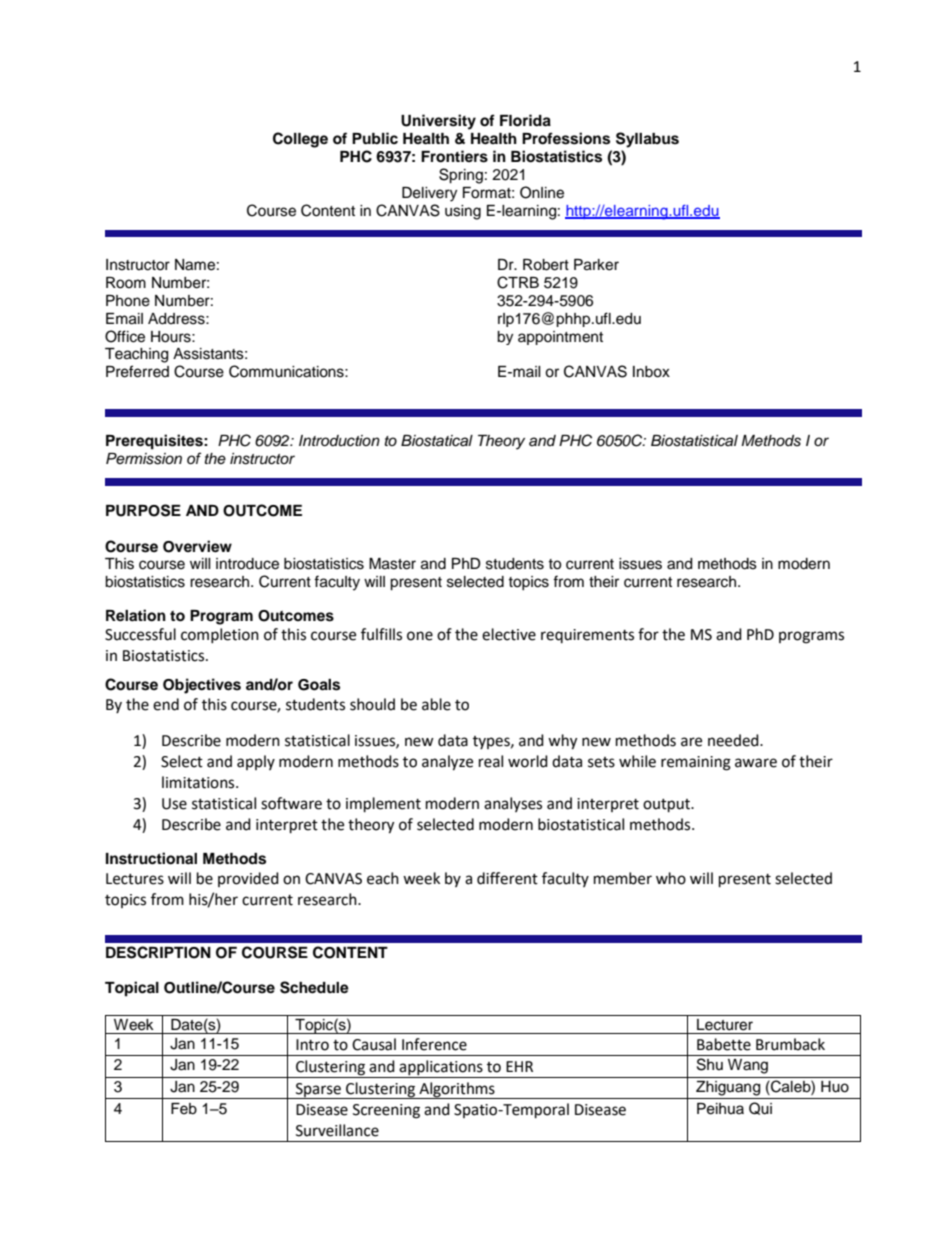 The width and height of the image is (952, 1233). Describe the element at coordinates (651, 372) in the image. I see `Inbox` at that location.
